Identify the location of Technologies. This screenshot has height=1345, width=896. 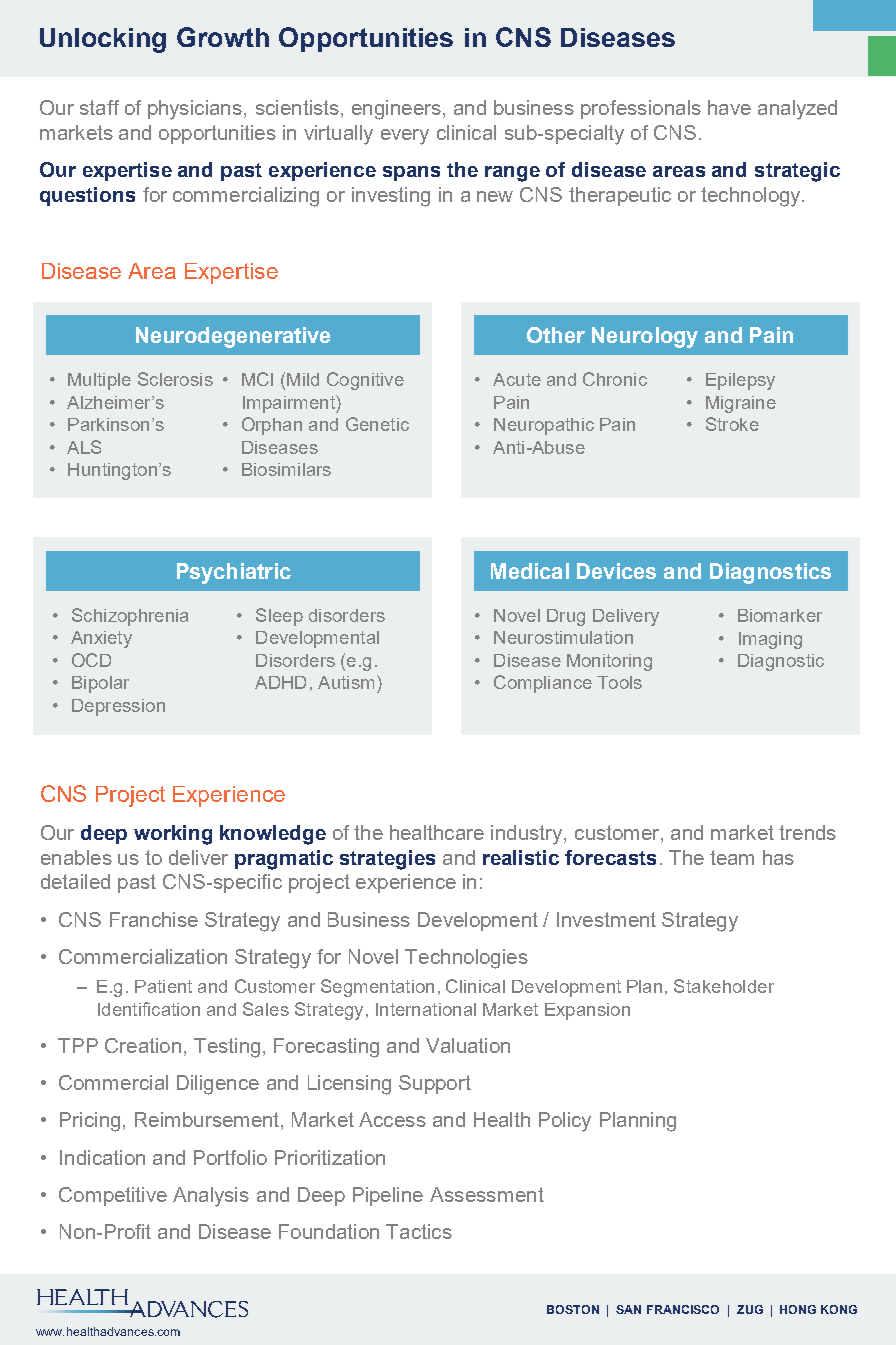
(466, 959).
